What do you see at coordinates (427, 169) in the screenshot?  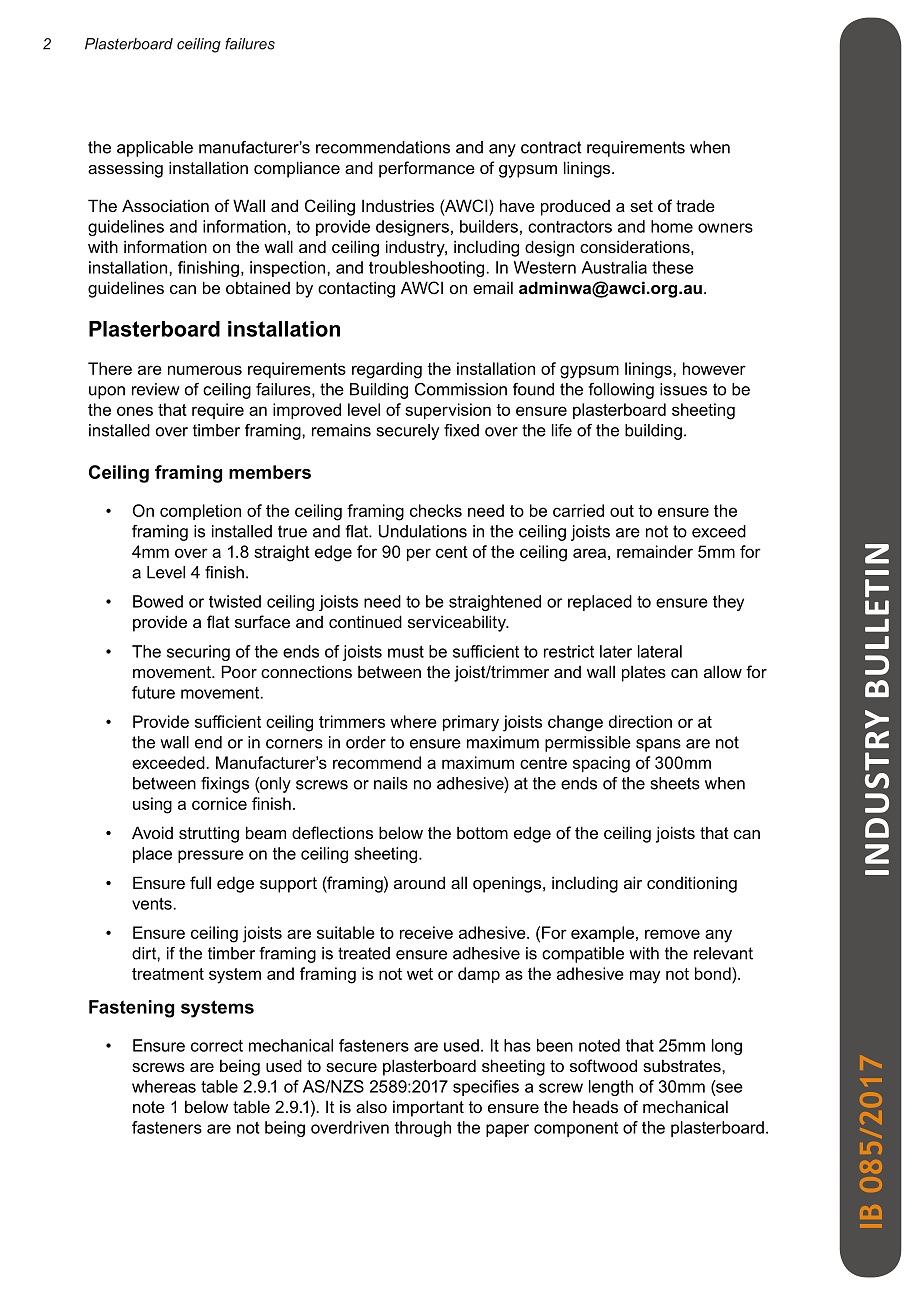 I see `performance` at bounding box center [427, 169].
